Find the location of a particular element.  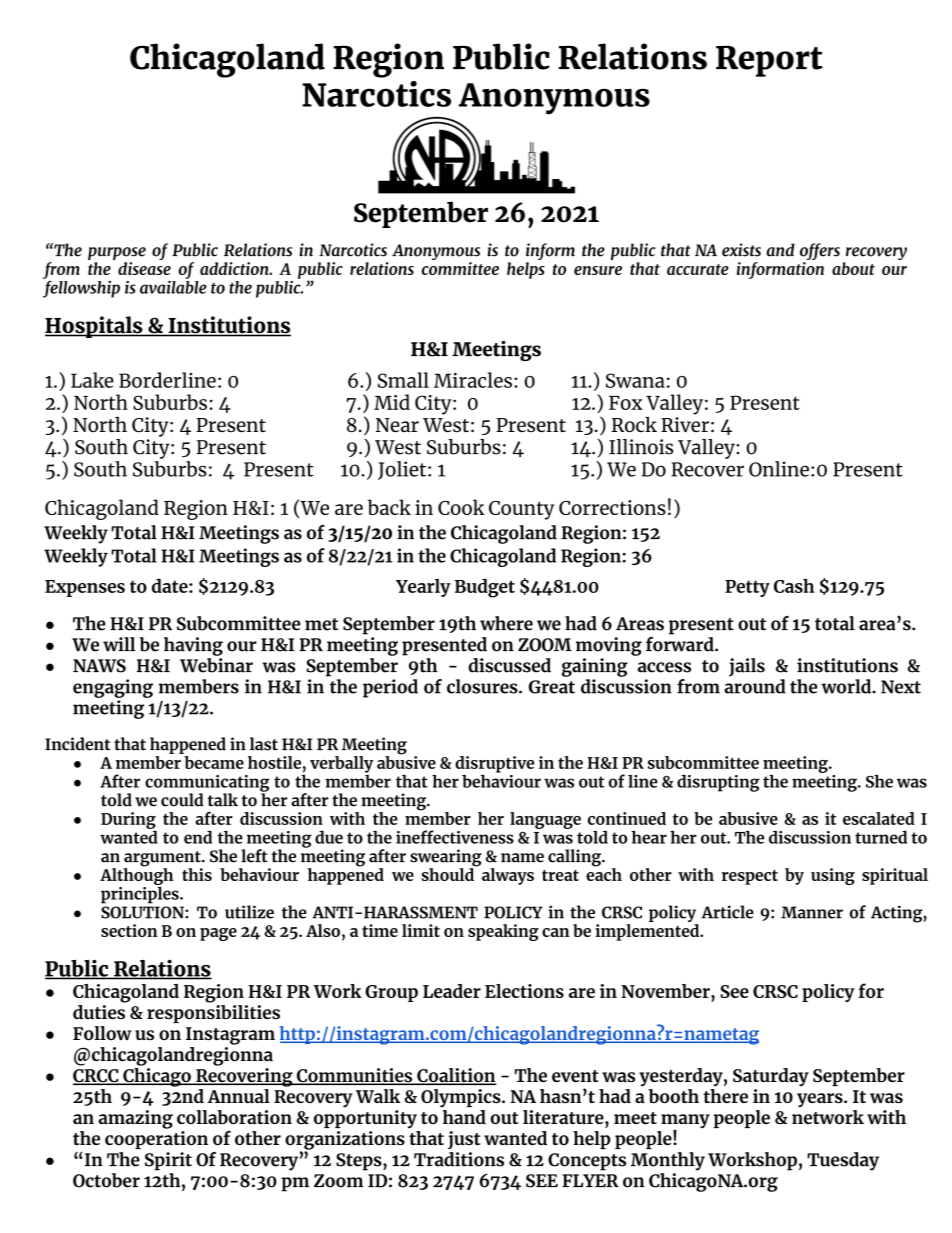

cooperation is located at coordinates (156, 1140).
